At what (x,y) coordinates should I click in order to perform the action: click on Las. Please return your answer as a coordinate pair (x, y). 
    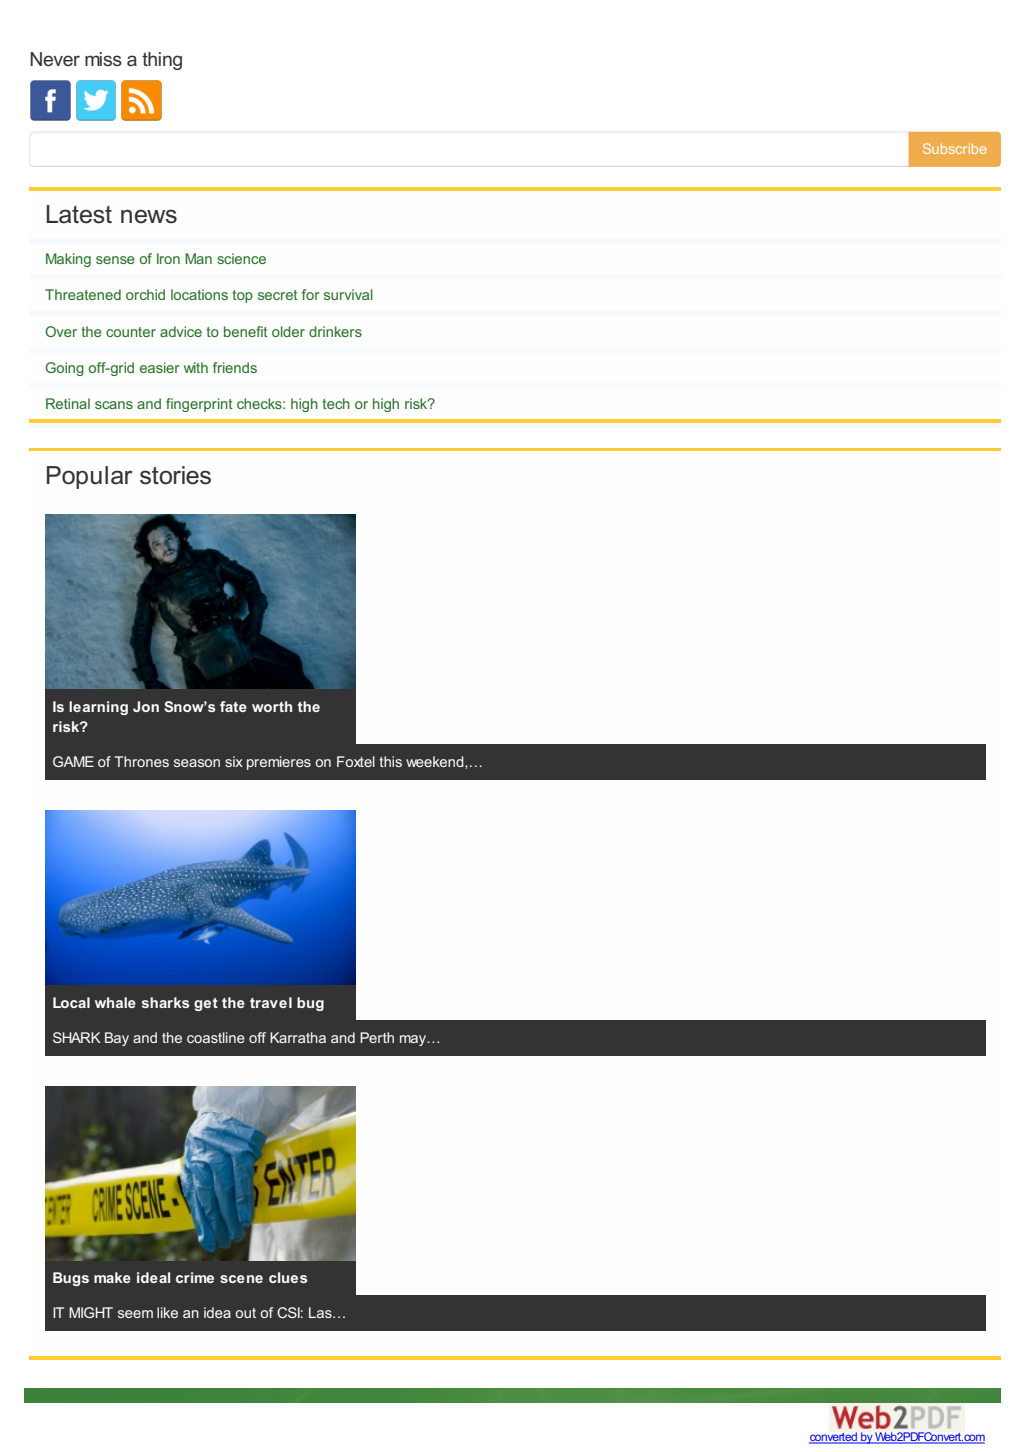
    Looking at the image, I should click on (321, 1312).
